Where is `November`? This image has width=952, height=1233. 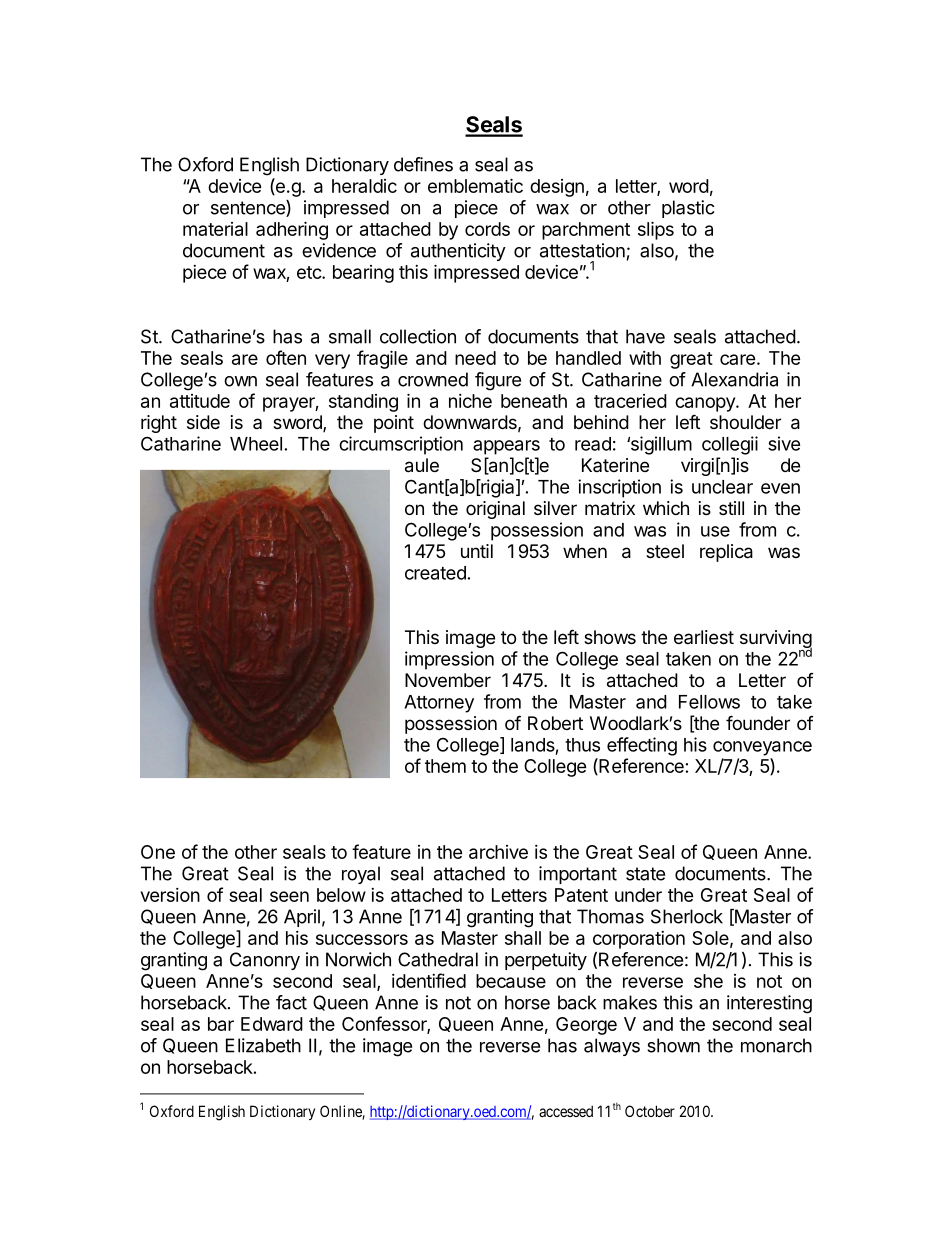
November is located at coordinates (448, 680).
